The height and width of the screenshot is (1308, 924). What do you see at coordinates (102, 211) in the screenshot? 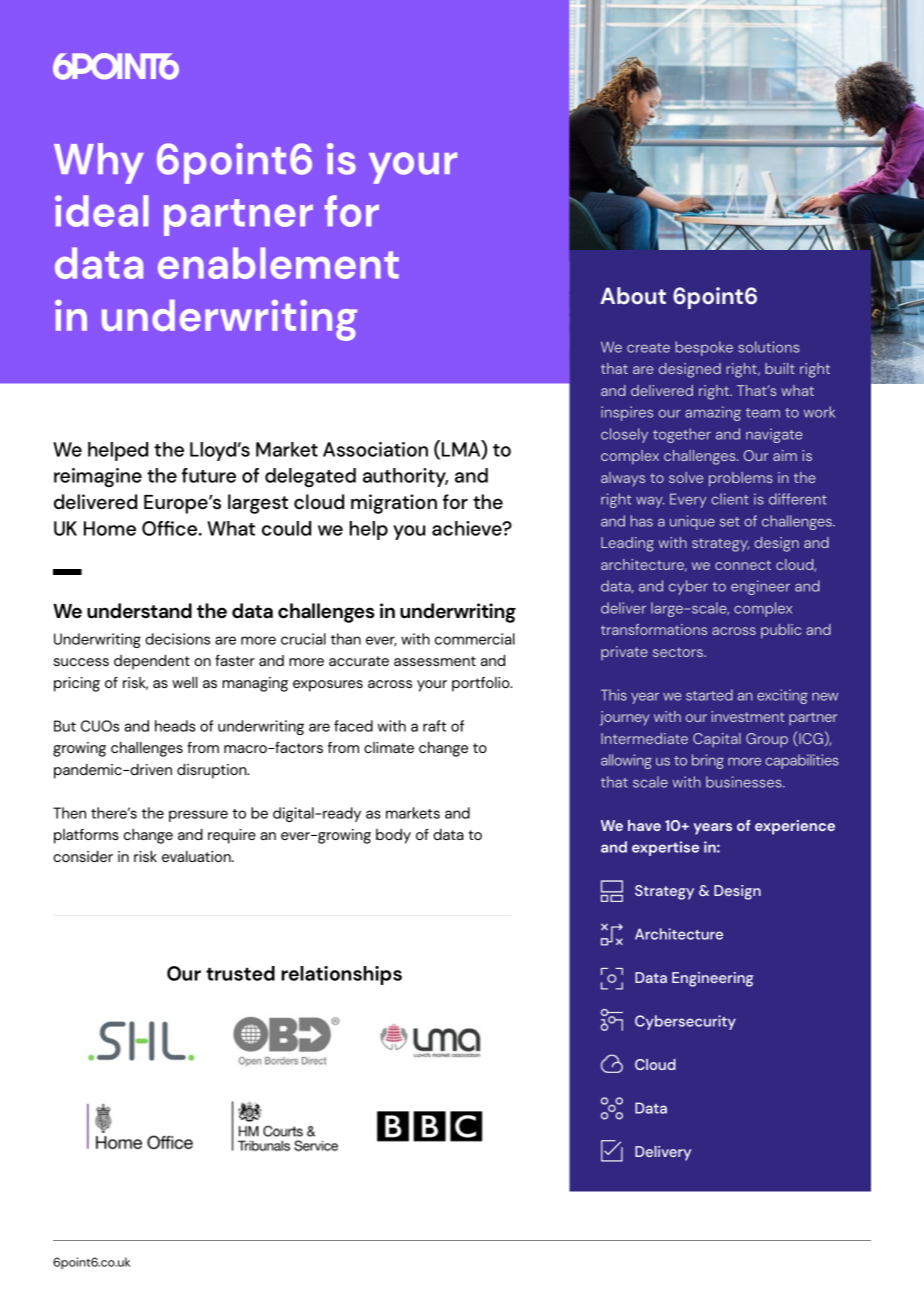
I see `ideal` at bounding box center [102, 211].
